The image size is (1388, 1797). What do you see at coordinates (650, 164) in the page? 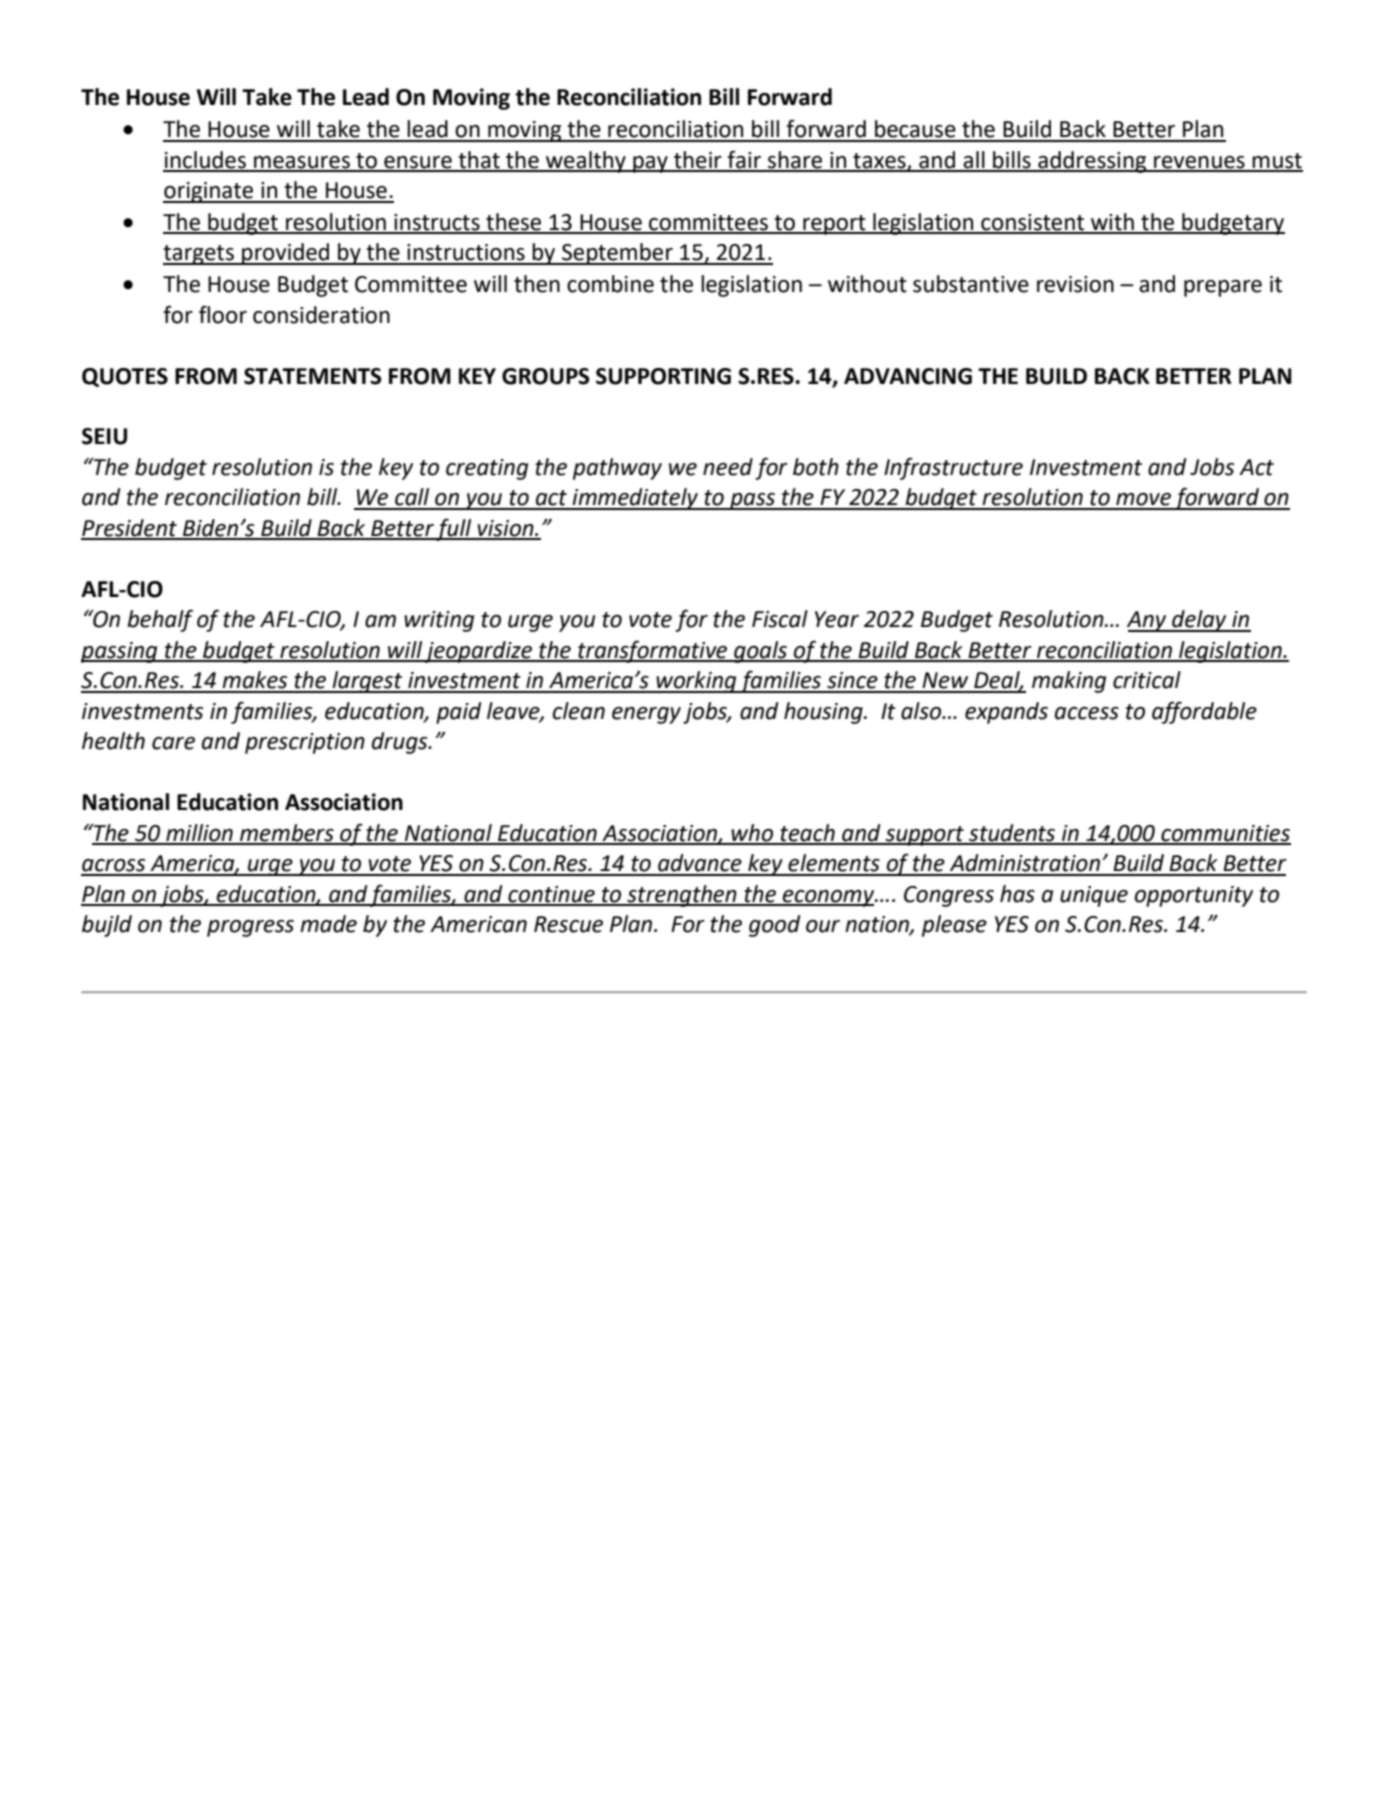
I see `pay` at bounding box center [650, 164].
